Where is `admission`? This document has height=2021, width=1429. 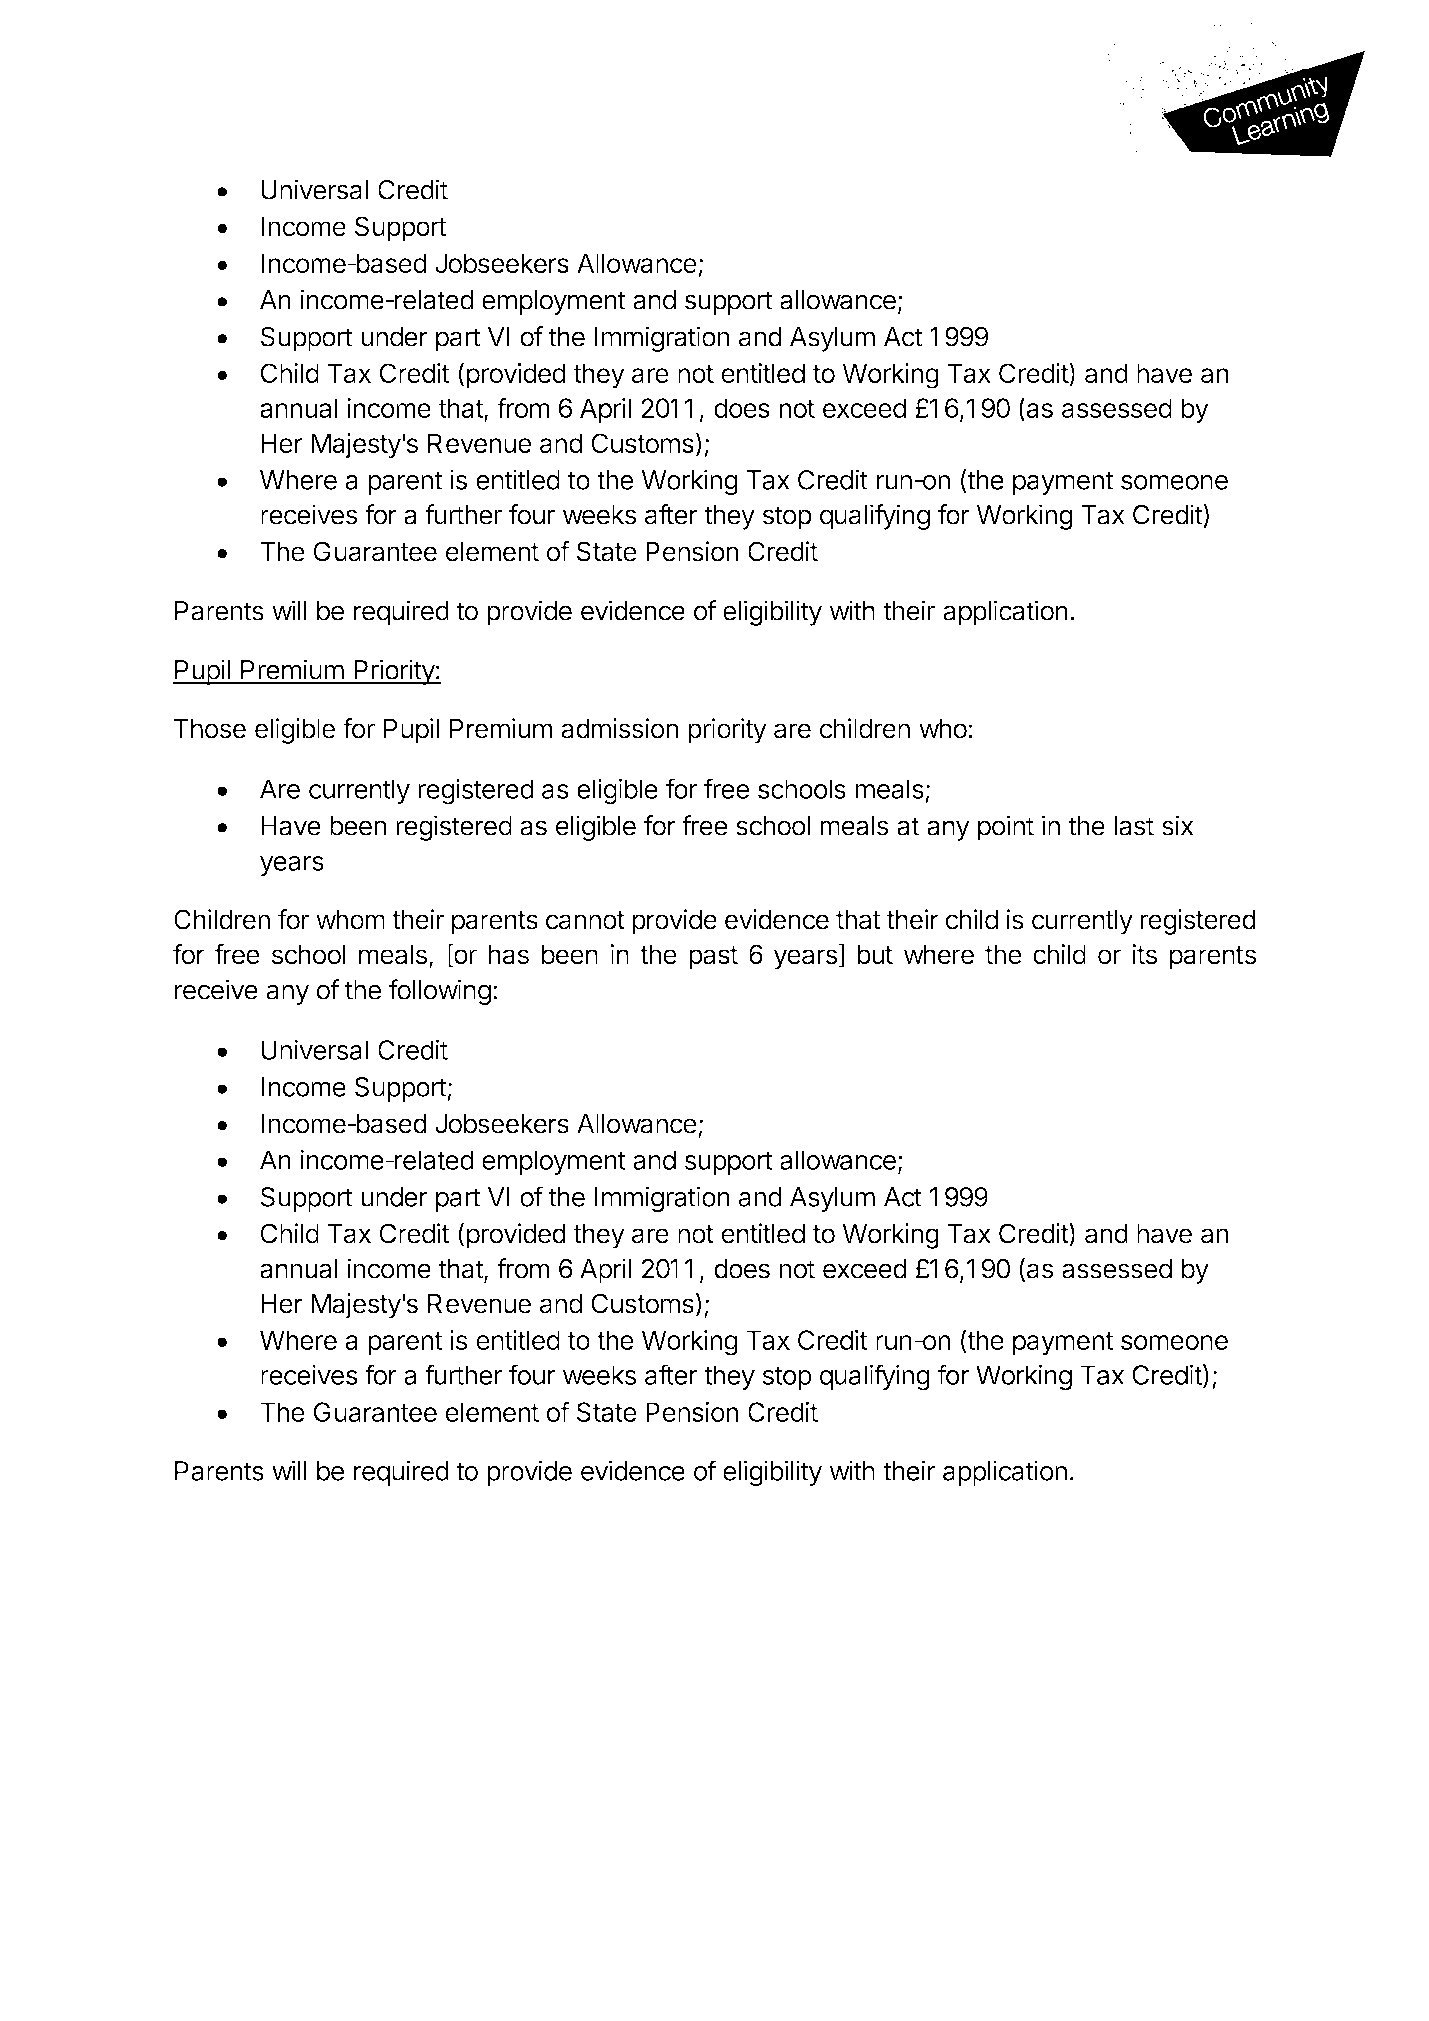 admission is located at coordinates (619, 728).
